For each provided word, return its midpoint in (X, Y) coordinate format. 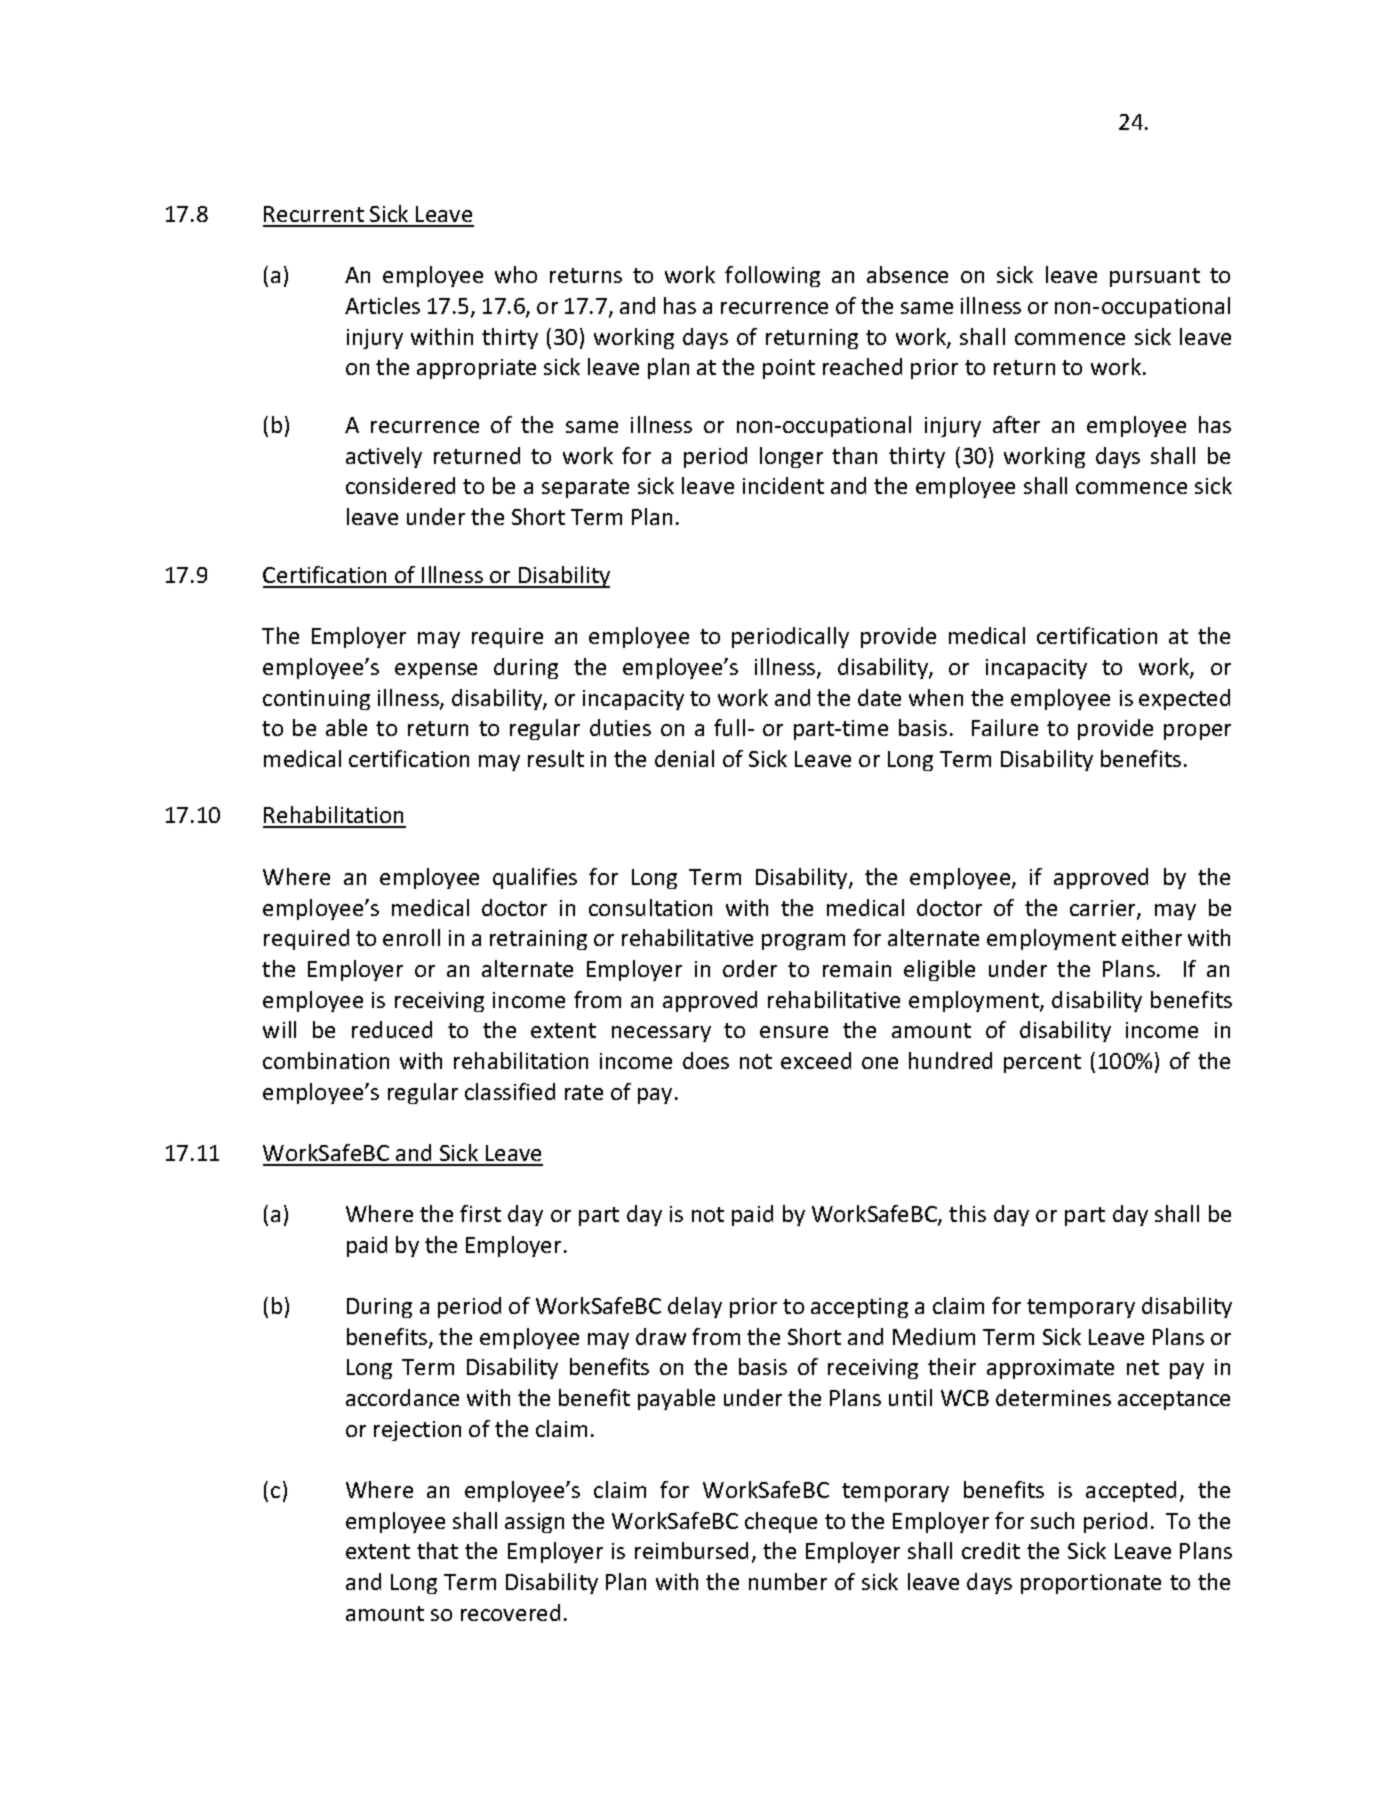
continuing (316, 700)
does (706, 1060)
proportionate (1091, 1584)
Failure (1005, 727)
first (480, 1213)
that (437, 1550)
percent (1042, 1063)
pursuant (1155, 277)
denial (684, 758)
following (772, 276)
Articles (382, 305)
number (788, 1581)
